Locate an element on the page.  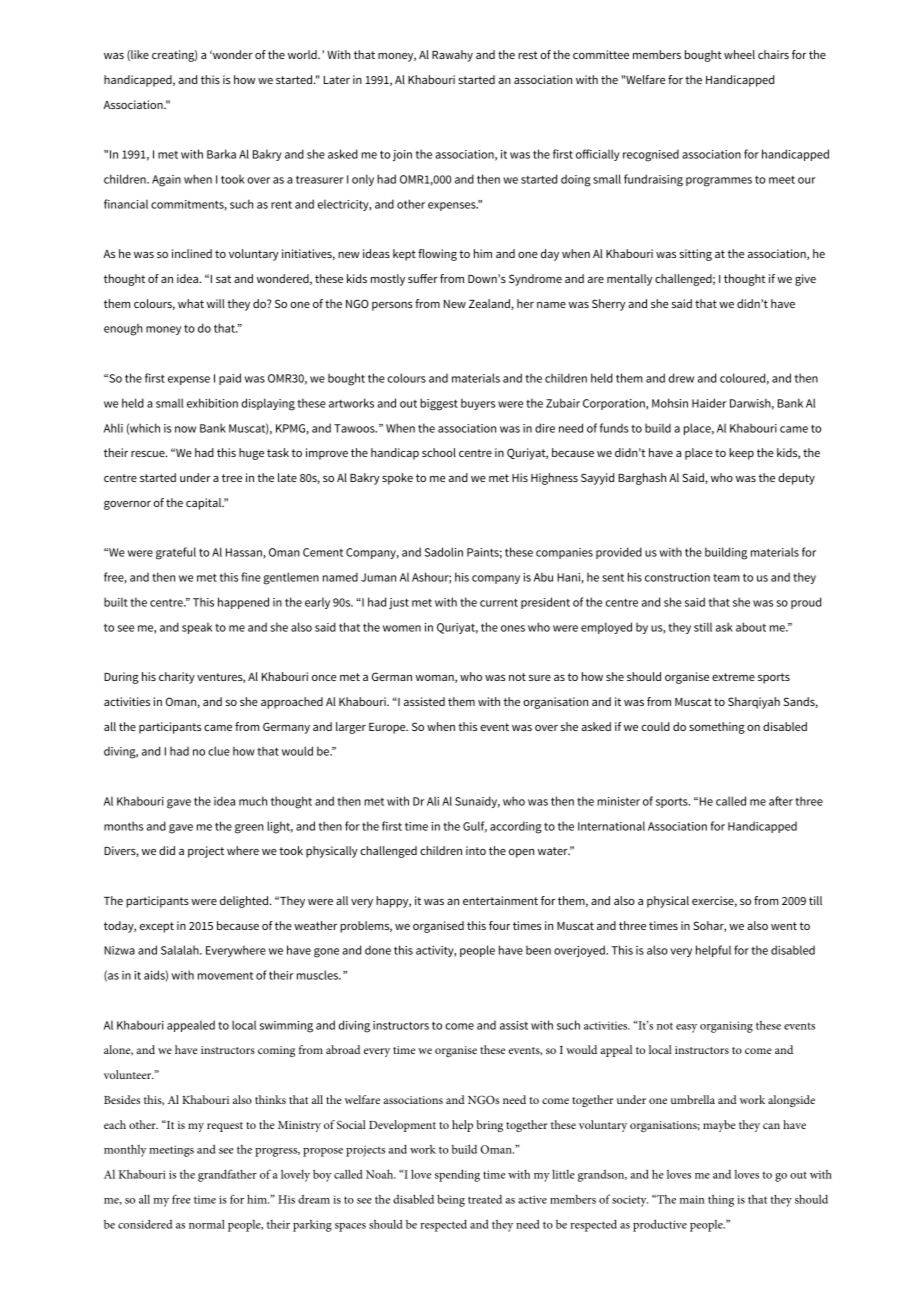
rest is located at coordinates (528, 55).
